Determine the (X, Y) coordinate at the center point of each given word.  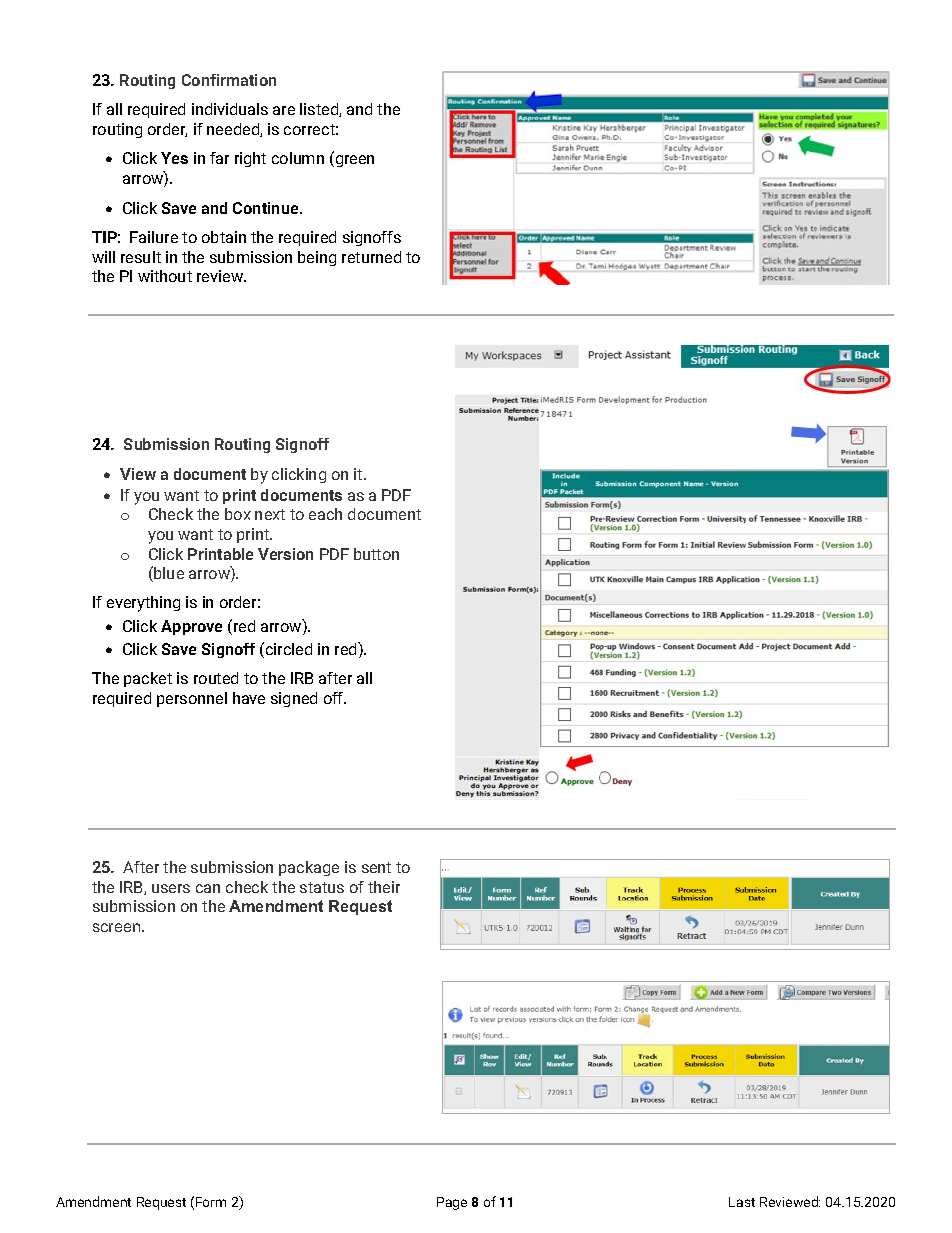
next (270, 514)
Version (285, 554)
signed (294, 699)
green (355, 161)
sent (376, 867)
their (384, 887)
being (317, 258)
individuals (230, 109)
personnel (192, 699)
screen (118, 927)
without (165, 276)
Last (742, 1202)
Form (211, 1202)
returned (371, 257)
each (325, 514)
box (238, 514)
